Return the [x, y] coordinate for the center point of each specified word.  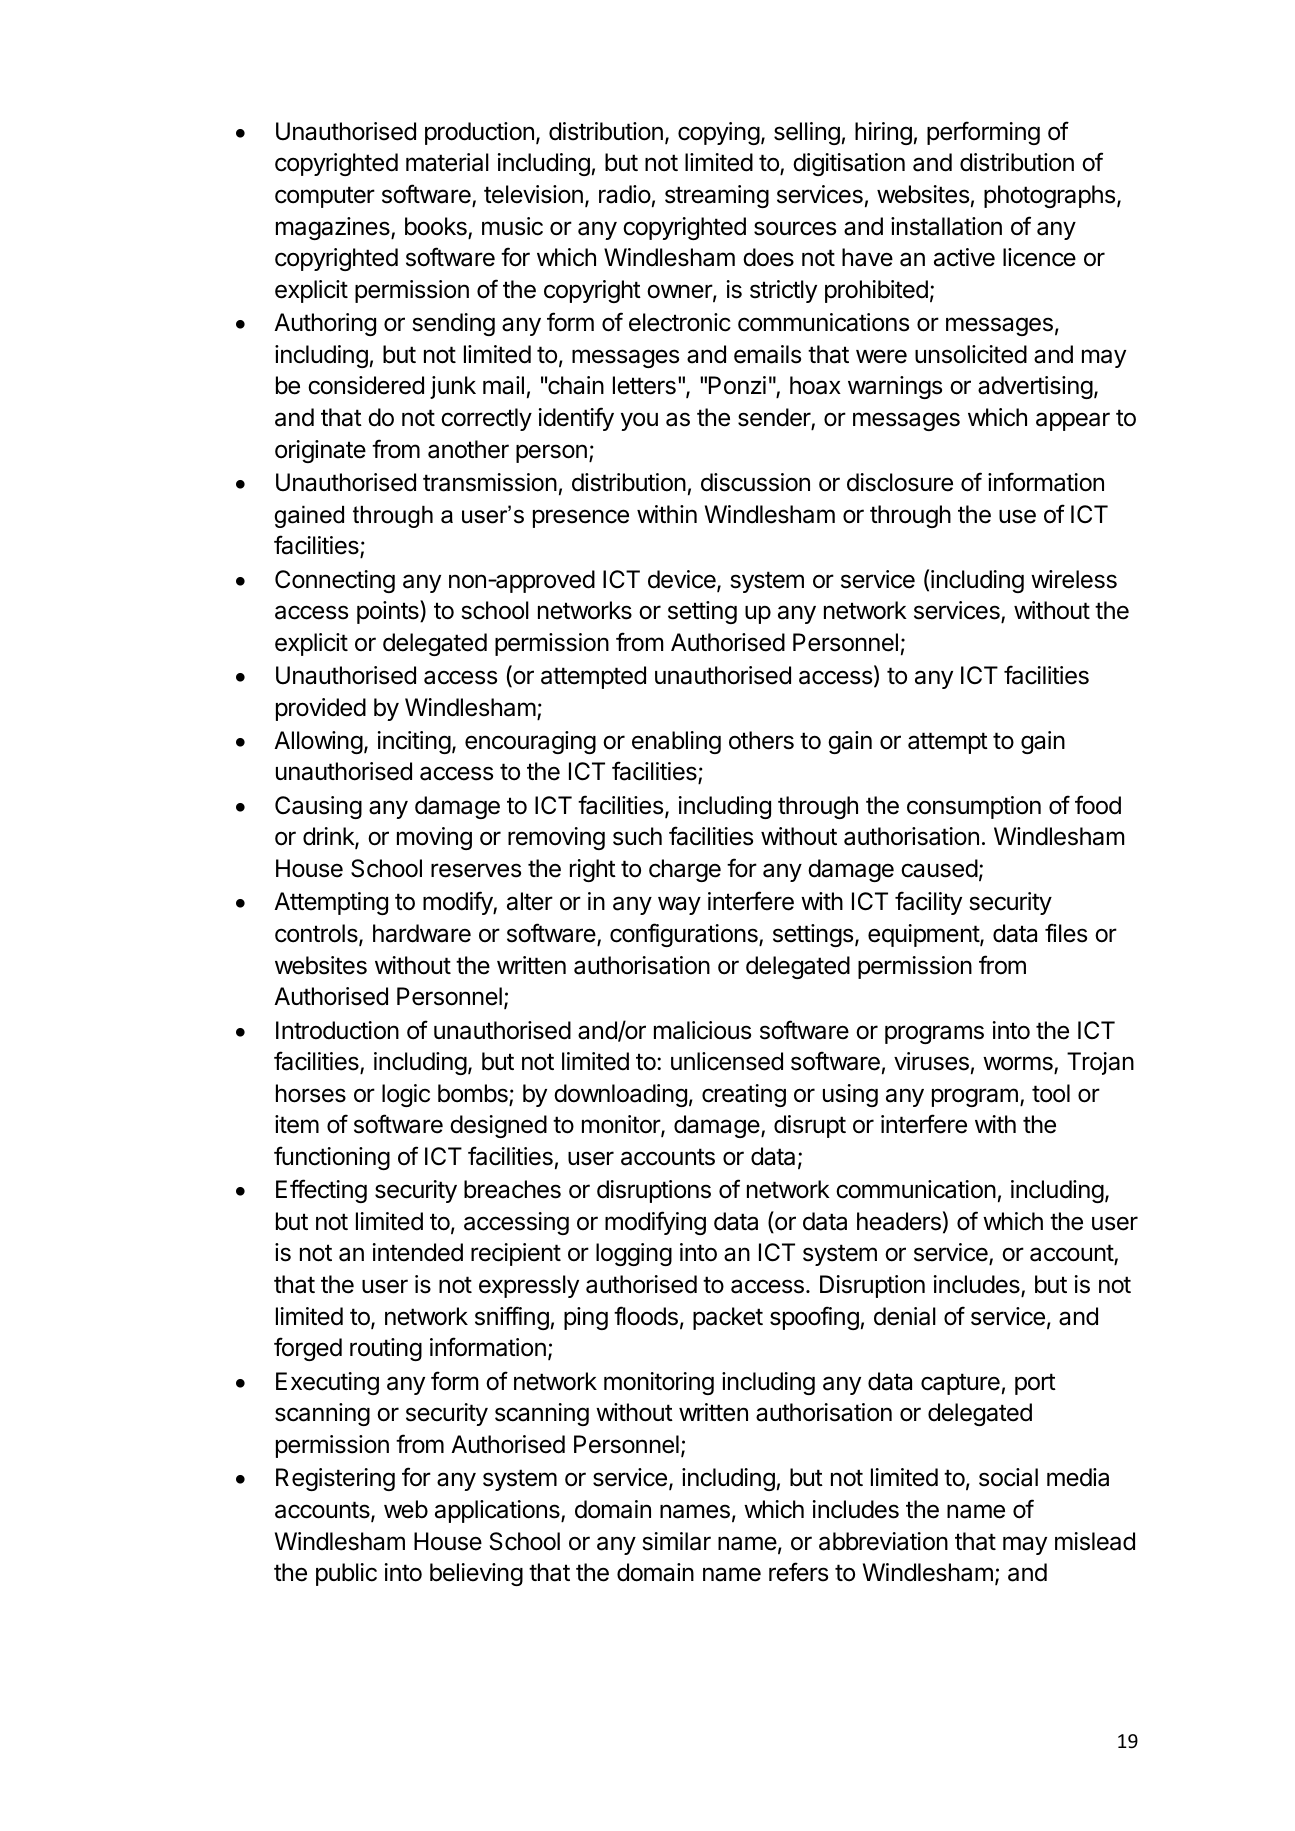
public [346, 1574]
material [447, 162]
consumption [974, 807]
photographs [1049, 196]
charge [685, 870]
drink [329, 838]
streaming [717, 196]
